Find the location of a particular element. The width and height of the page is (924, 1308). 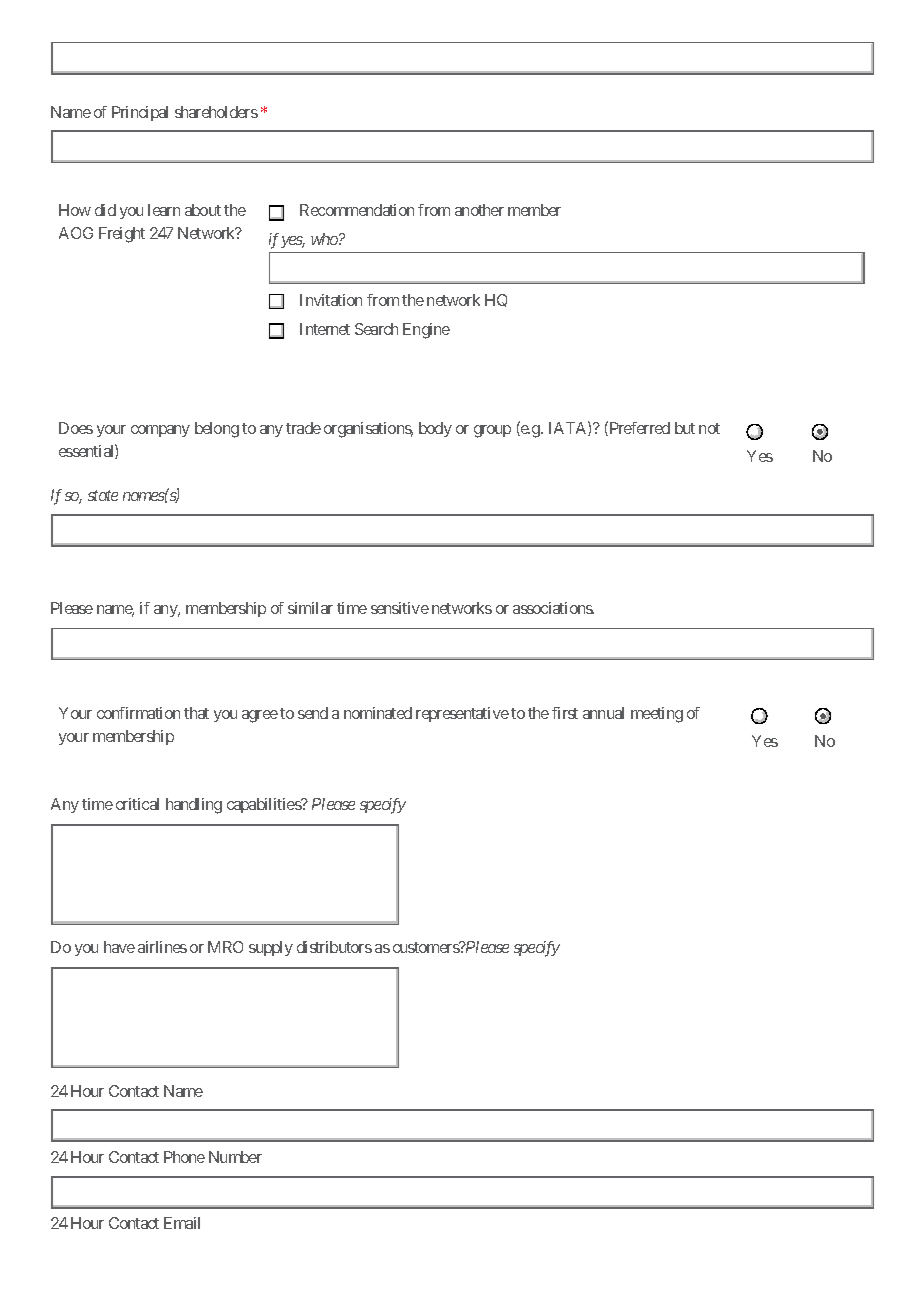

first is located at coordinates (565, 713).
